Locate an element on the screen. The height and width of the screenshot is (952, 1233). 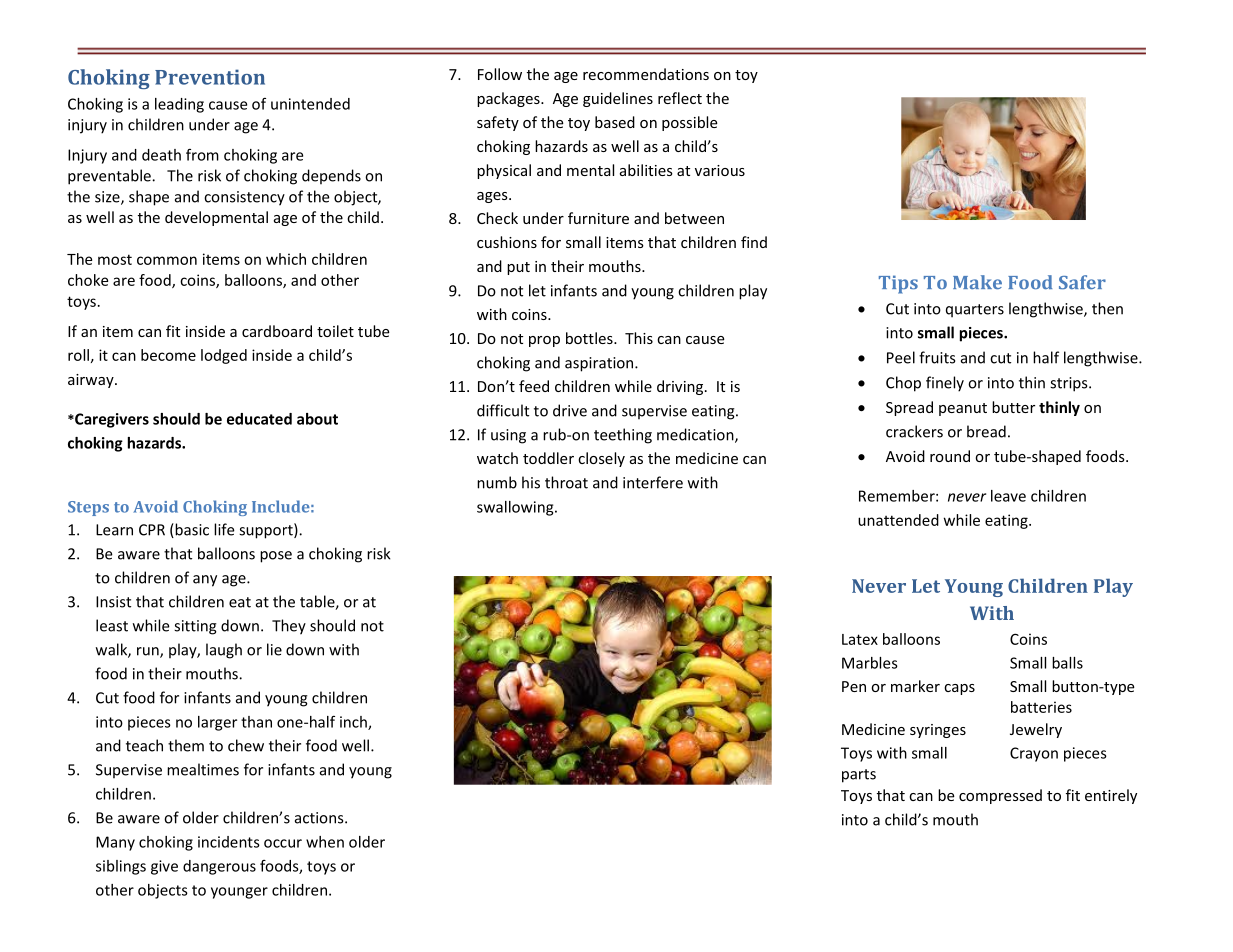
when is located at coordinates (325, 842).
